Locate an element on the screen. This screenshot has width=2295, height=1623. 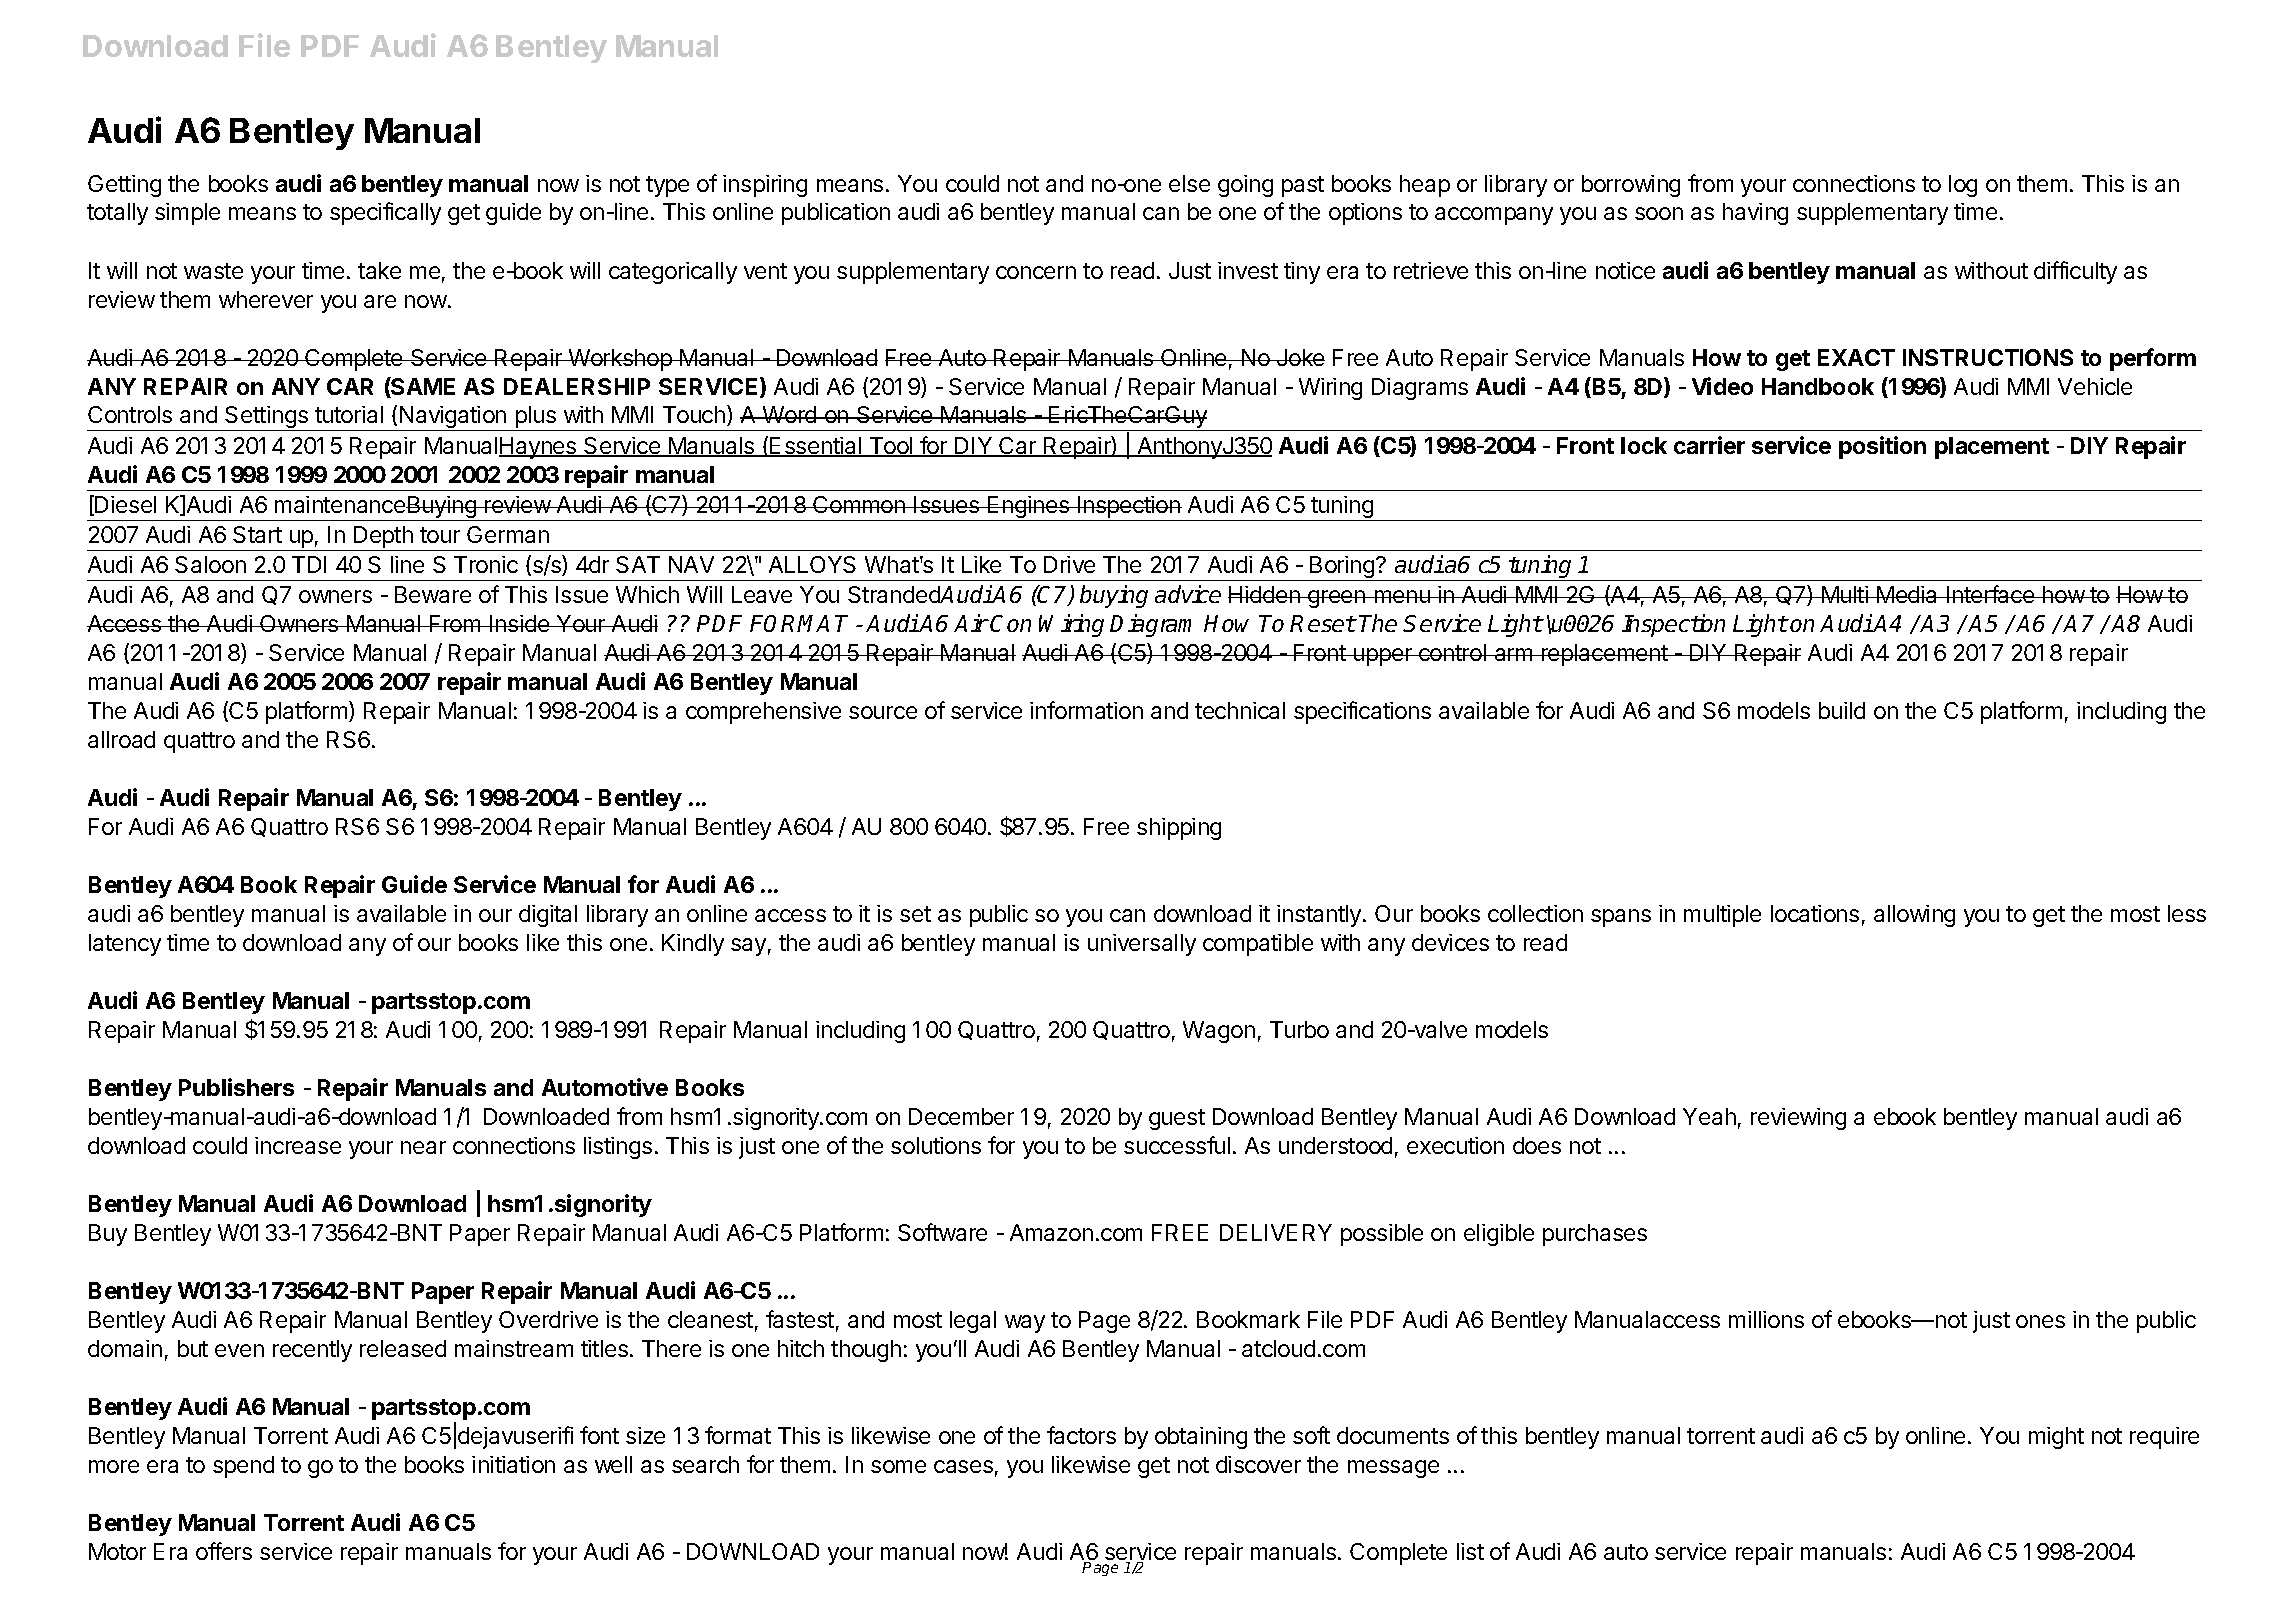
spend is located at coordinates (243, 1467).
